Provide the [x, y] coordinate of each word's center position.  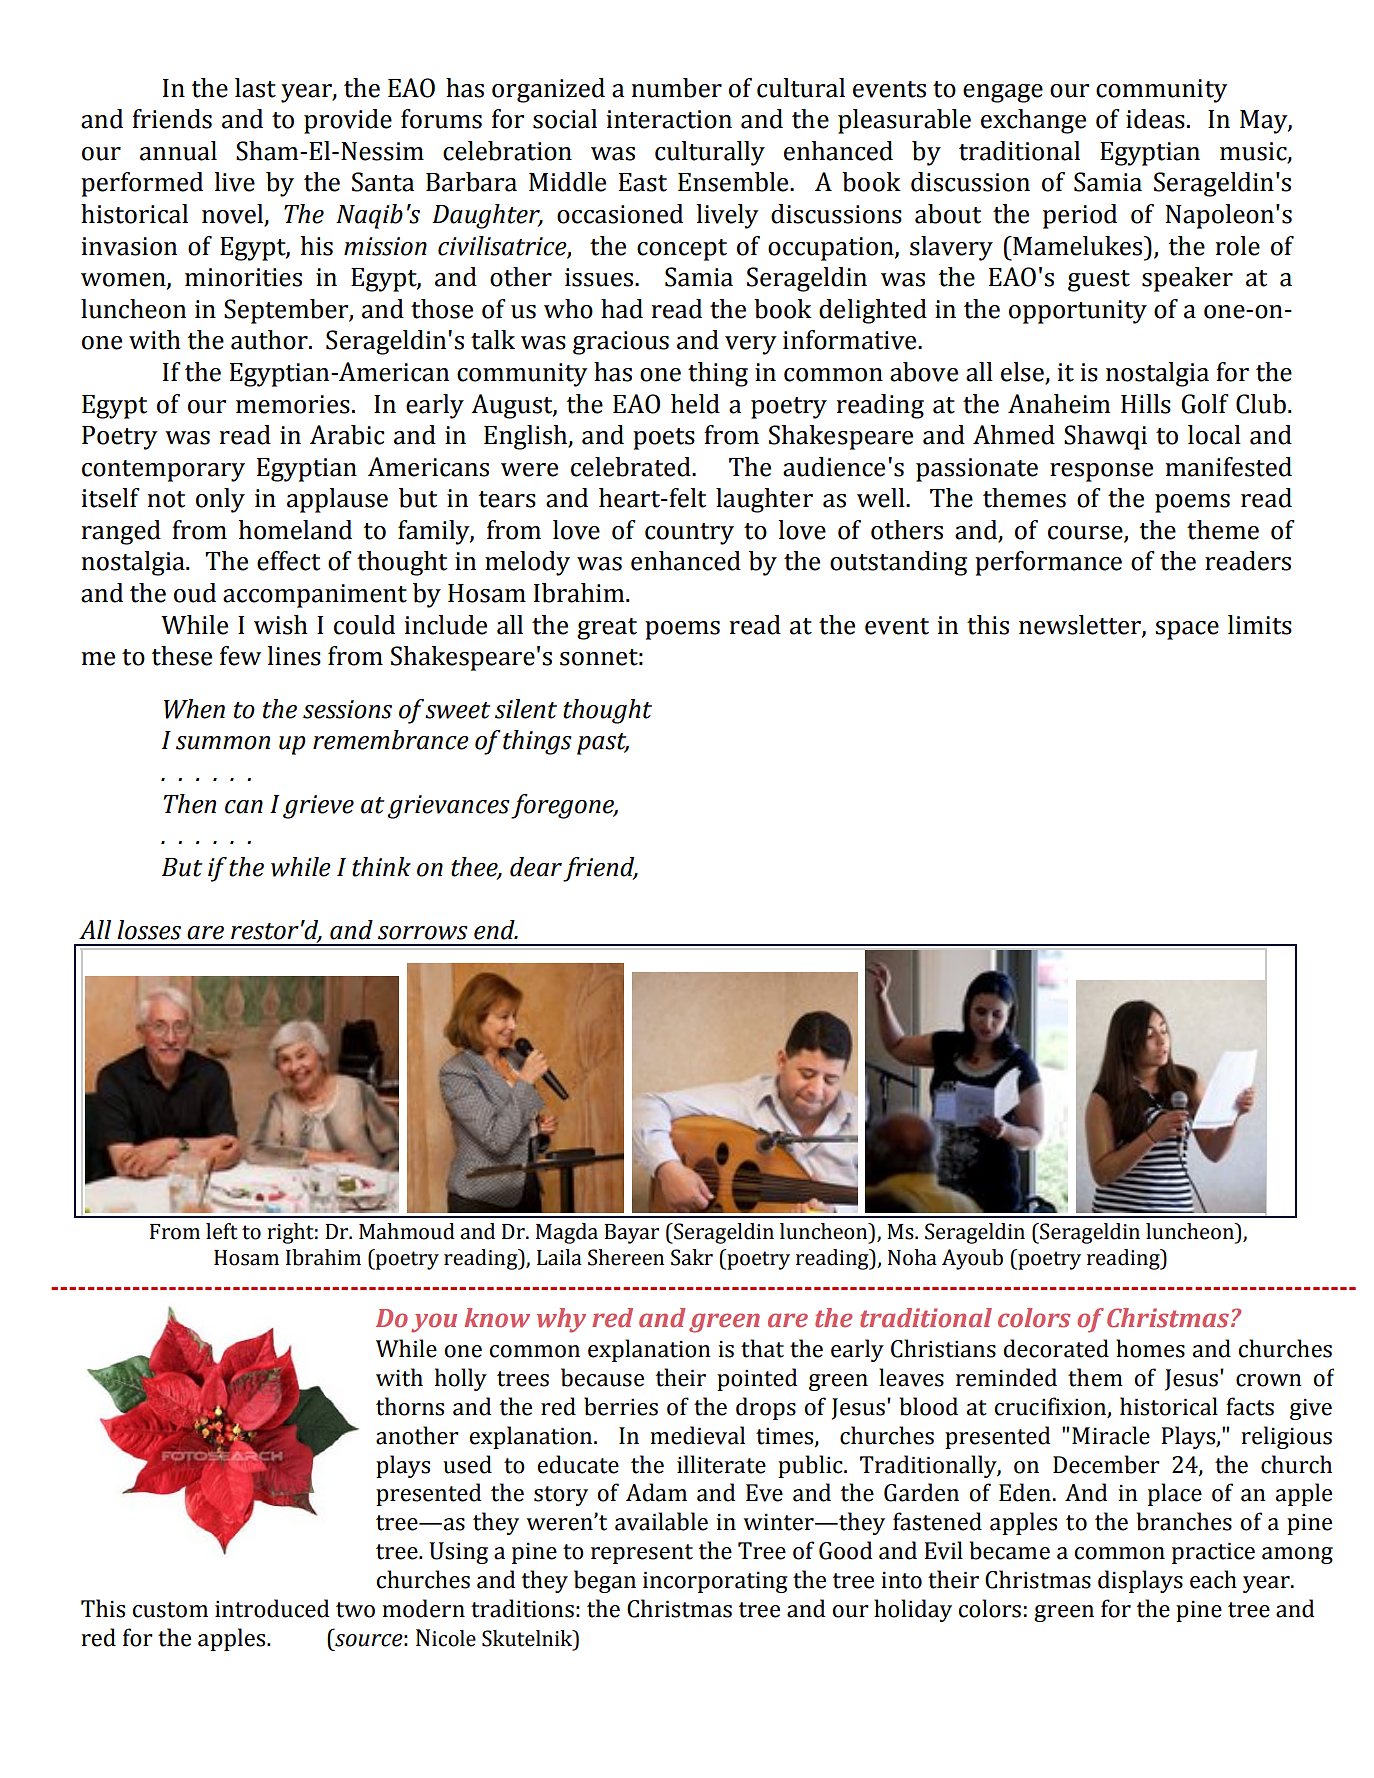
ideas [1155, 119]
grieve [318, 807]
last [255, 88]
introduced [272, 1608]
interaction [669, 119]
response [1101, 472]
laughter [764, 500]
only [220, 500]
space [1187, 630]
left [222, 1231]
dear [536, 867]
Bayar [631, 1234]
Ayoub [972, 1259]
